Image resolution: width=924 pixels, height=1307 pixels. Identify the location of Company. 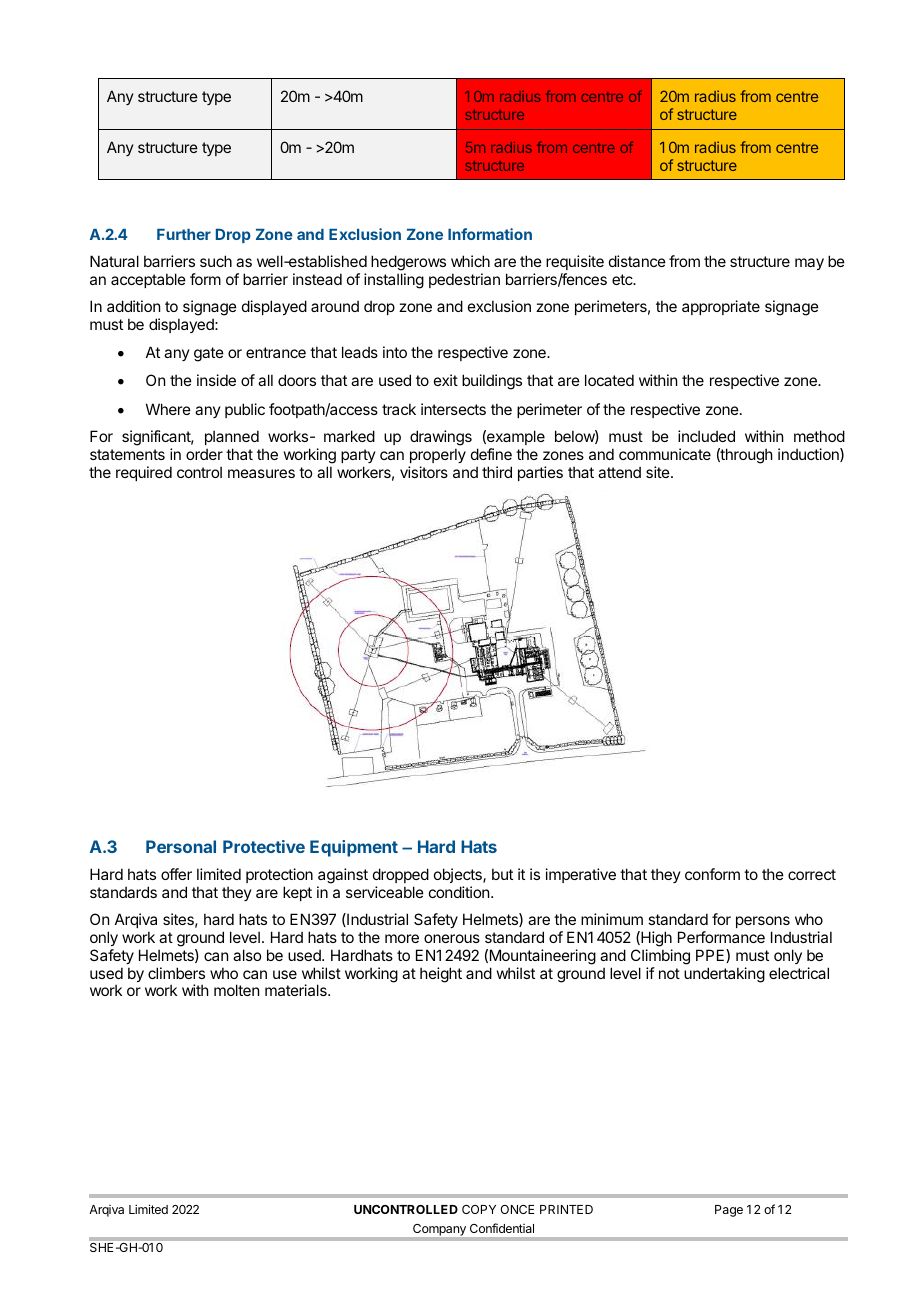
(439, 1230).
